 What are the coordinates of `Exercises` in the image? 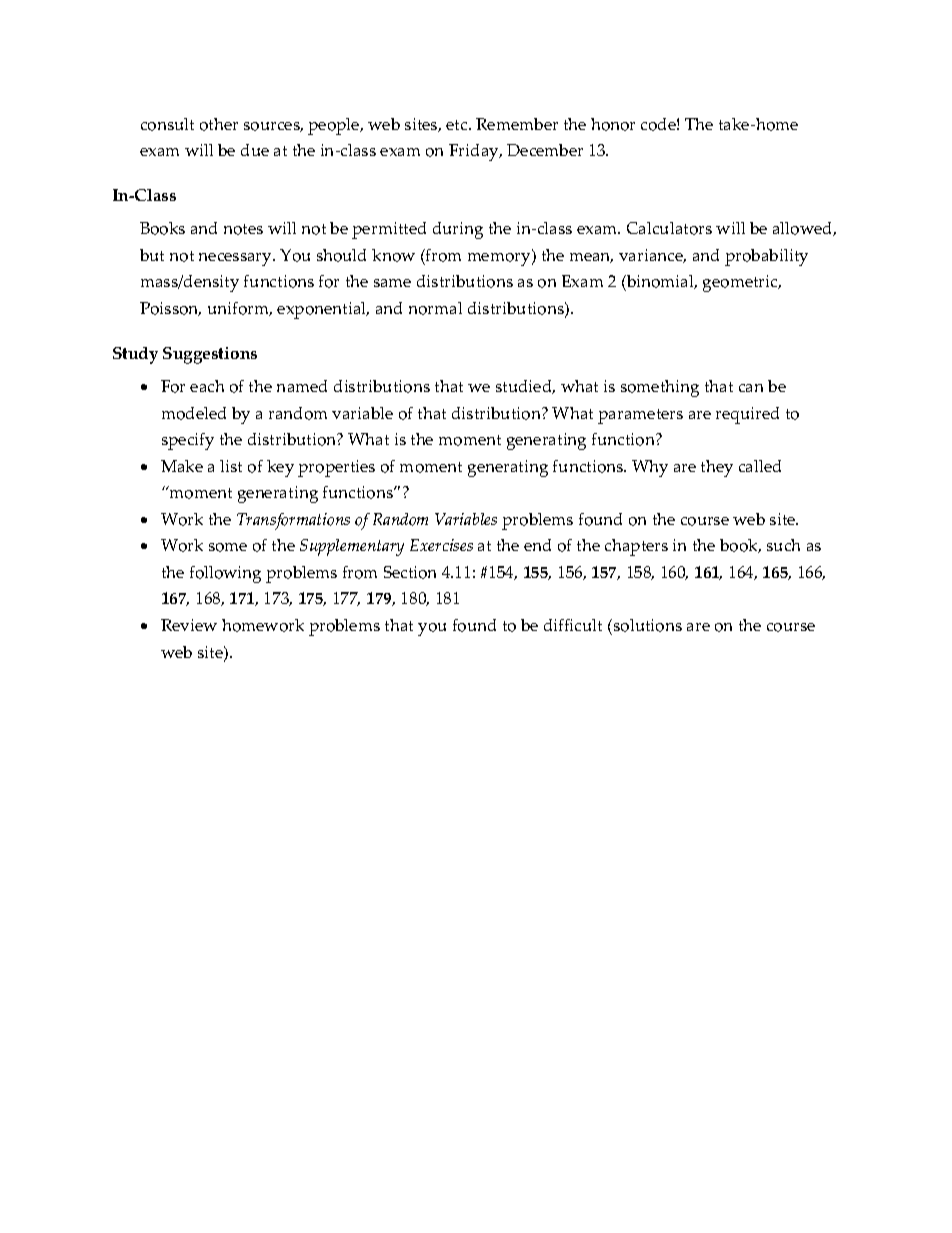 It's located at (441, 545).
